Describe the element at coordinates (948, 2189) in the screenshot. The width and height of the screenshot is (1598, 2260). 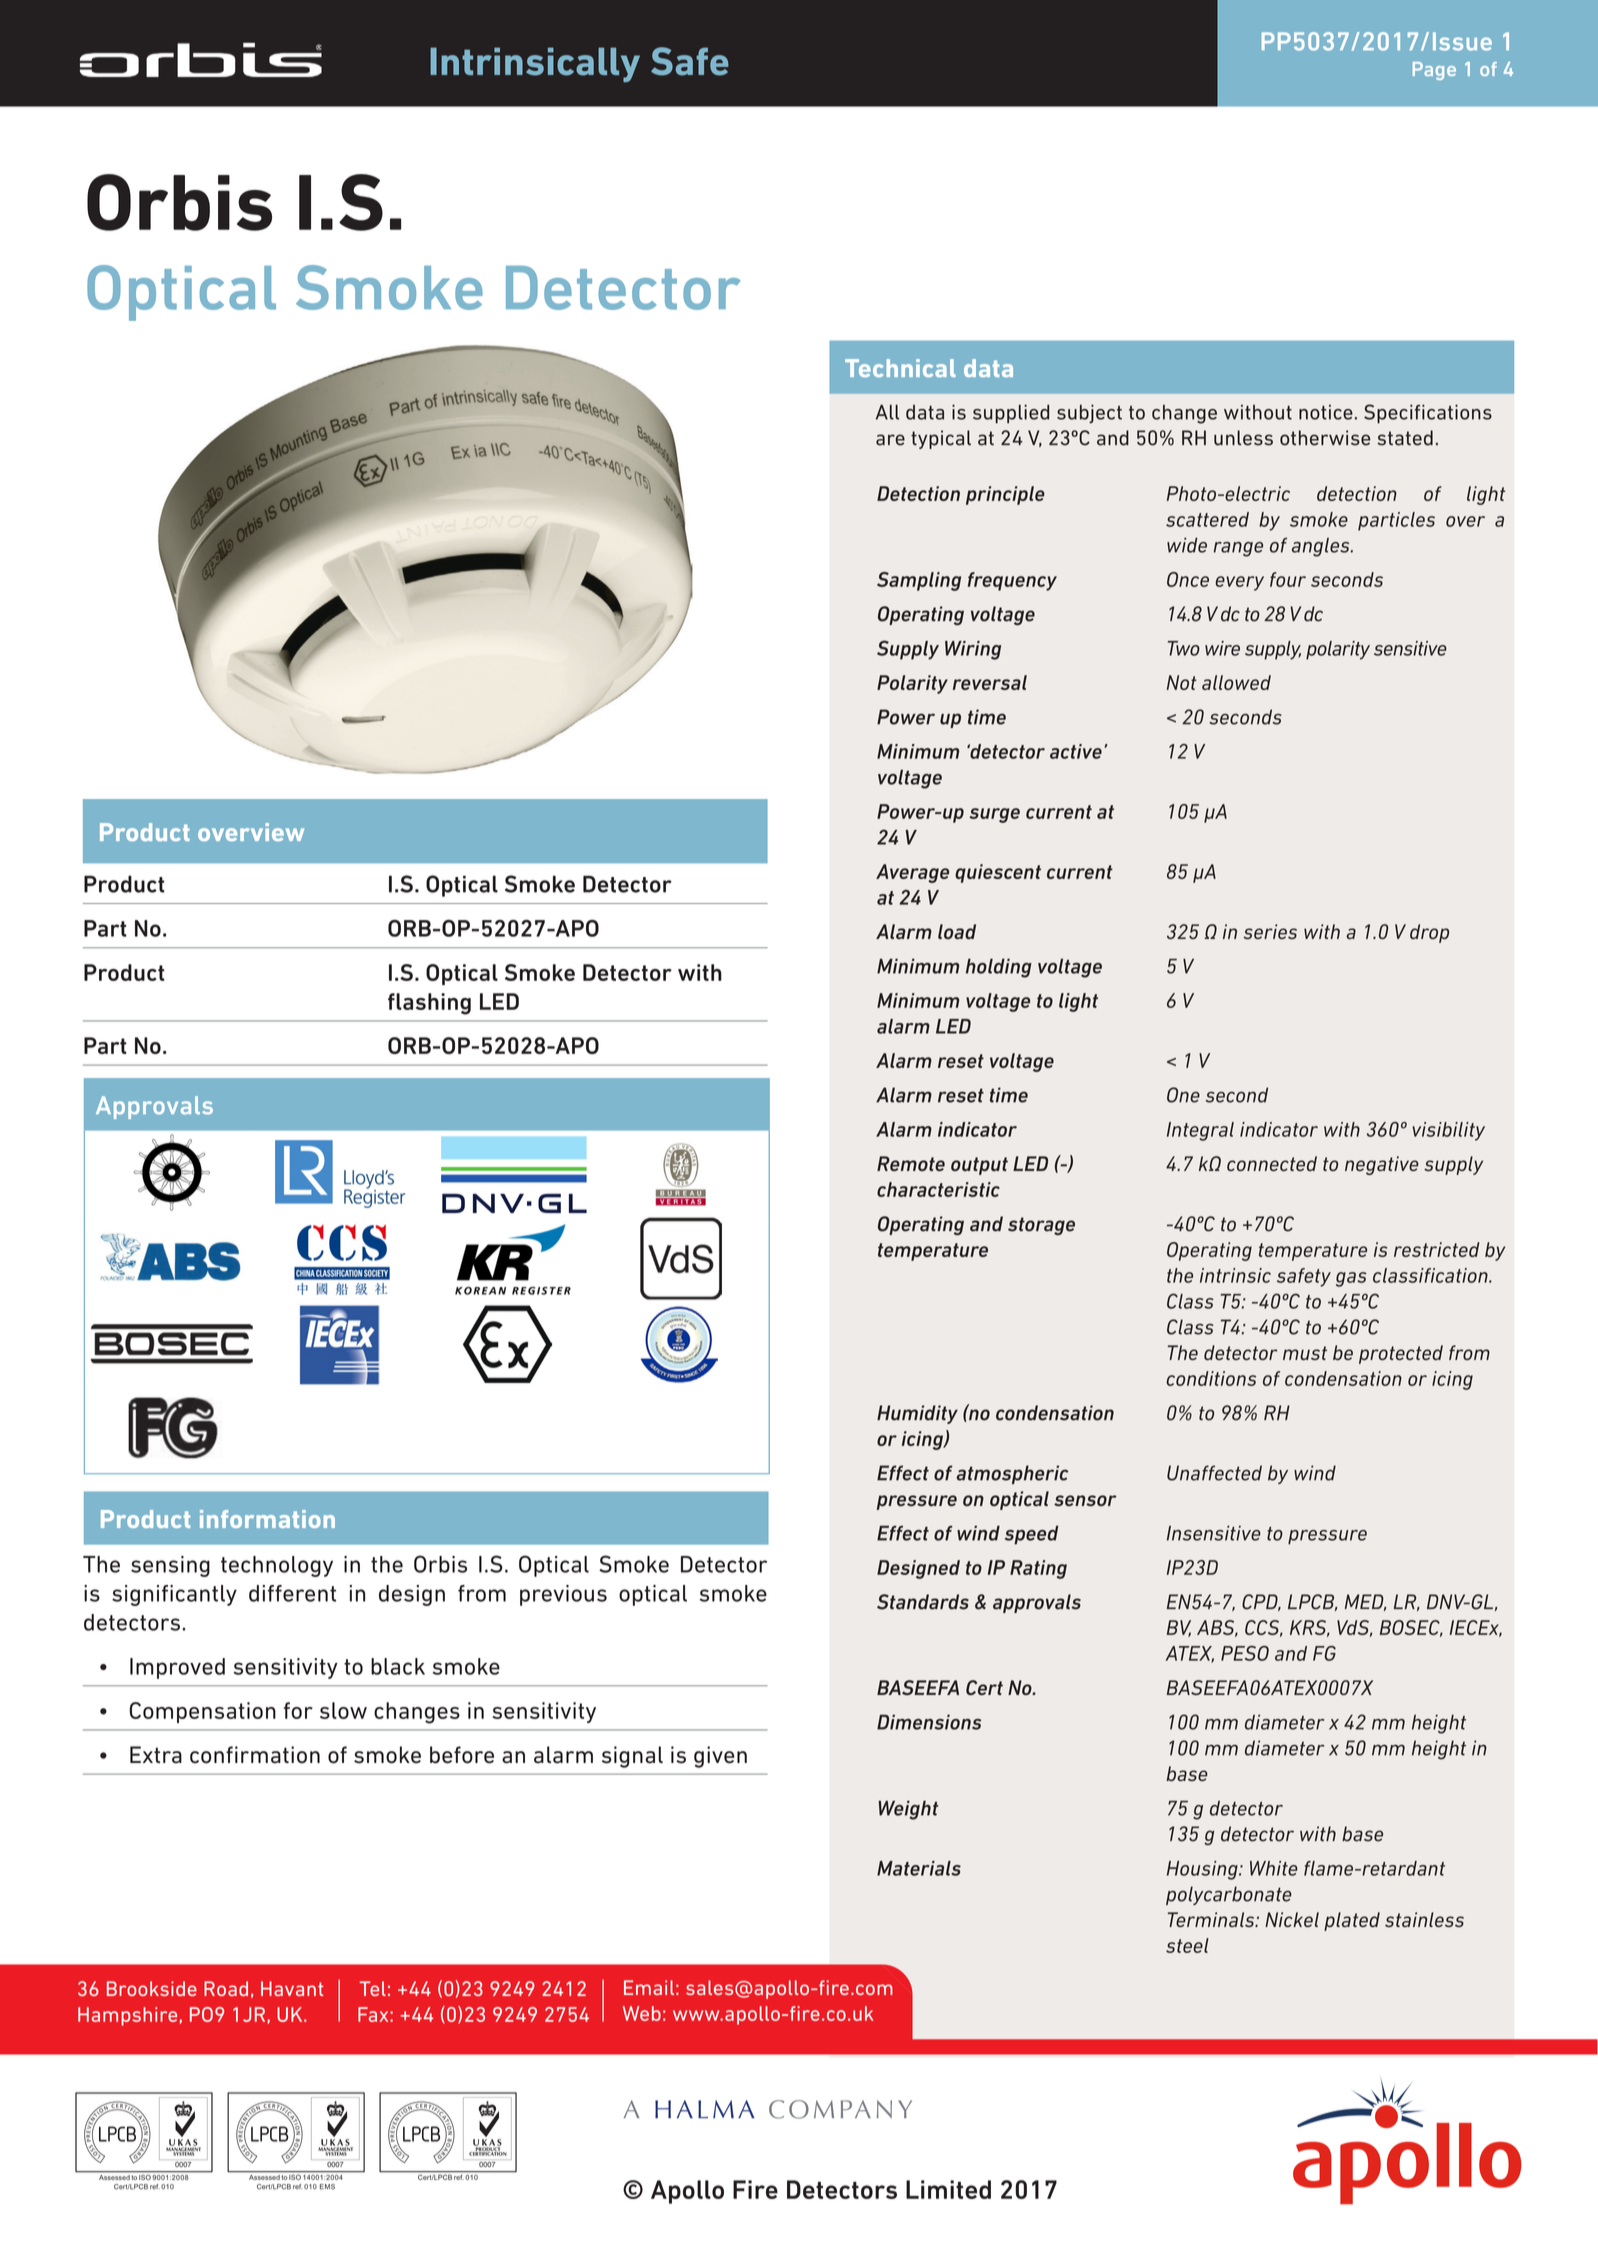
I see `Limited` at that location.
